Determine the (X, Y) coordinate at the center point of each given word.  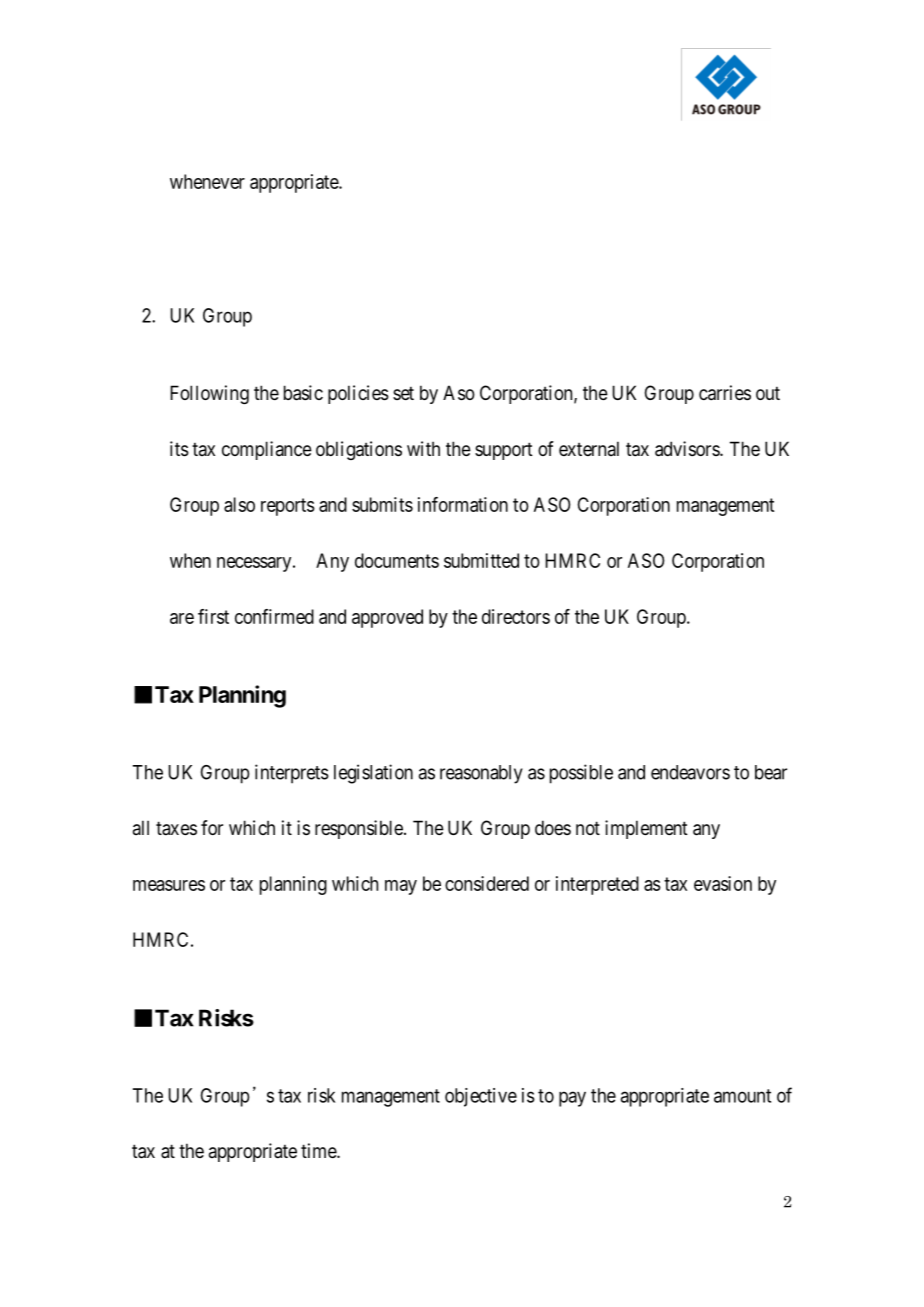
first (213, 616)
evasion (723, 883)
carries (725, 393)
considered (487, 883)
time (319, 1150)
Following (209, 394)
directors (516, 616)
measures (169, 885)
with (423, 448)
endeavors (690, 772)
